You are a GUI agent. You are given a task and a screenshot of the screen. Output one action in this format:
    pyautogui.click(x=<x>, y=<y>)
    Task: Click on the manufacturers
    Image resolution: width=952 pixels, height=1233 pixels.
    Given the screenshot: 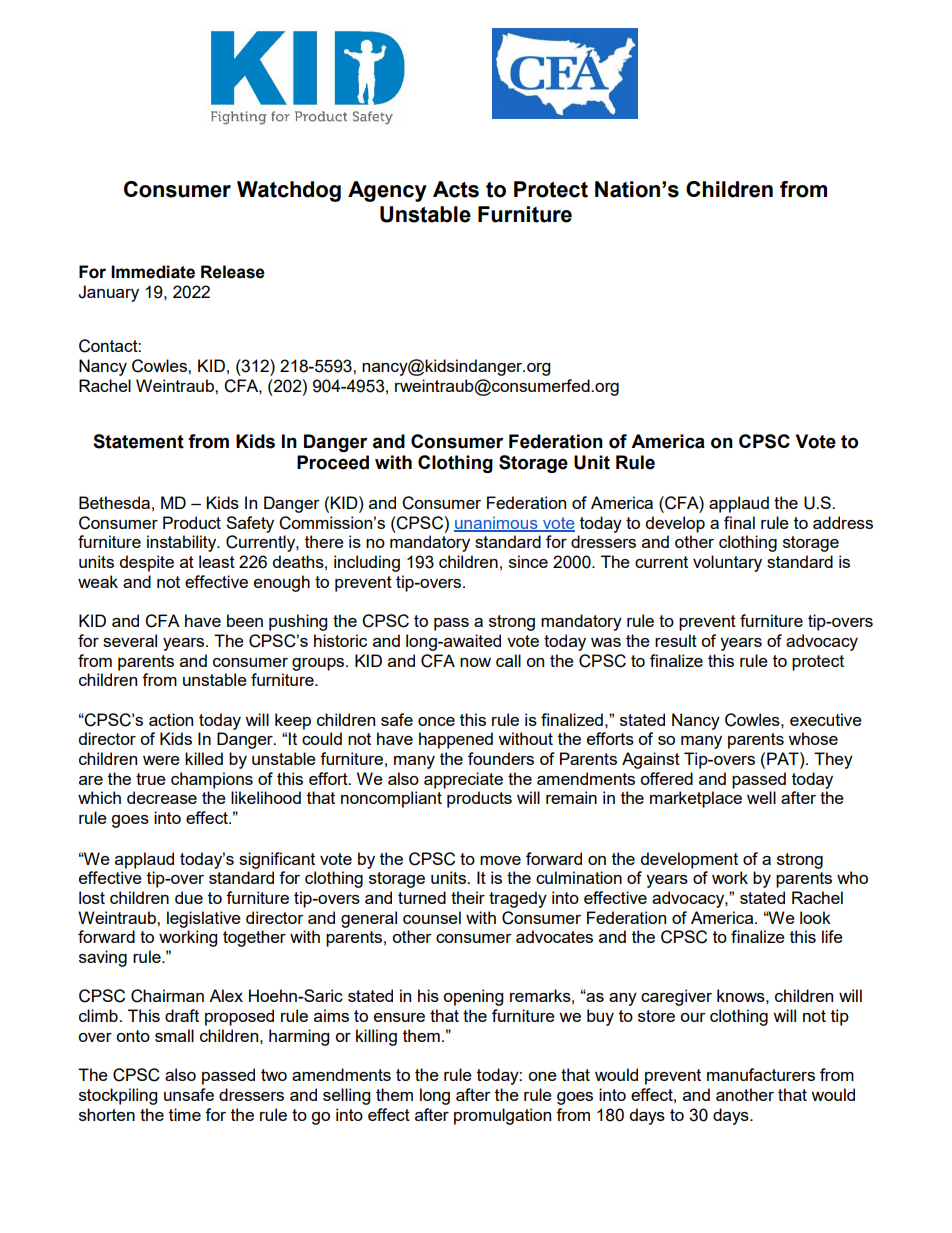 What is the action you would take?
    pyautogui.click(x=761, y=1074)
